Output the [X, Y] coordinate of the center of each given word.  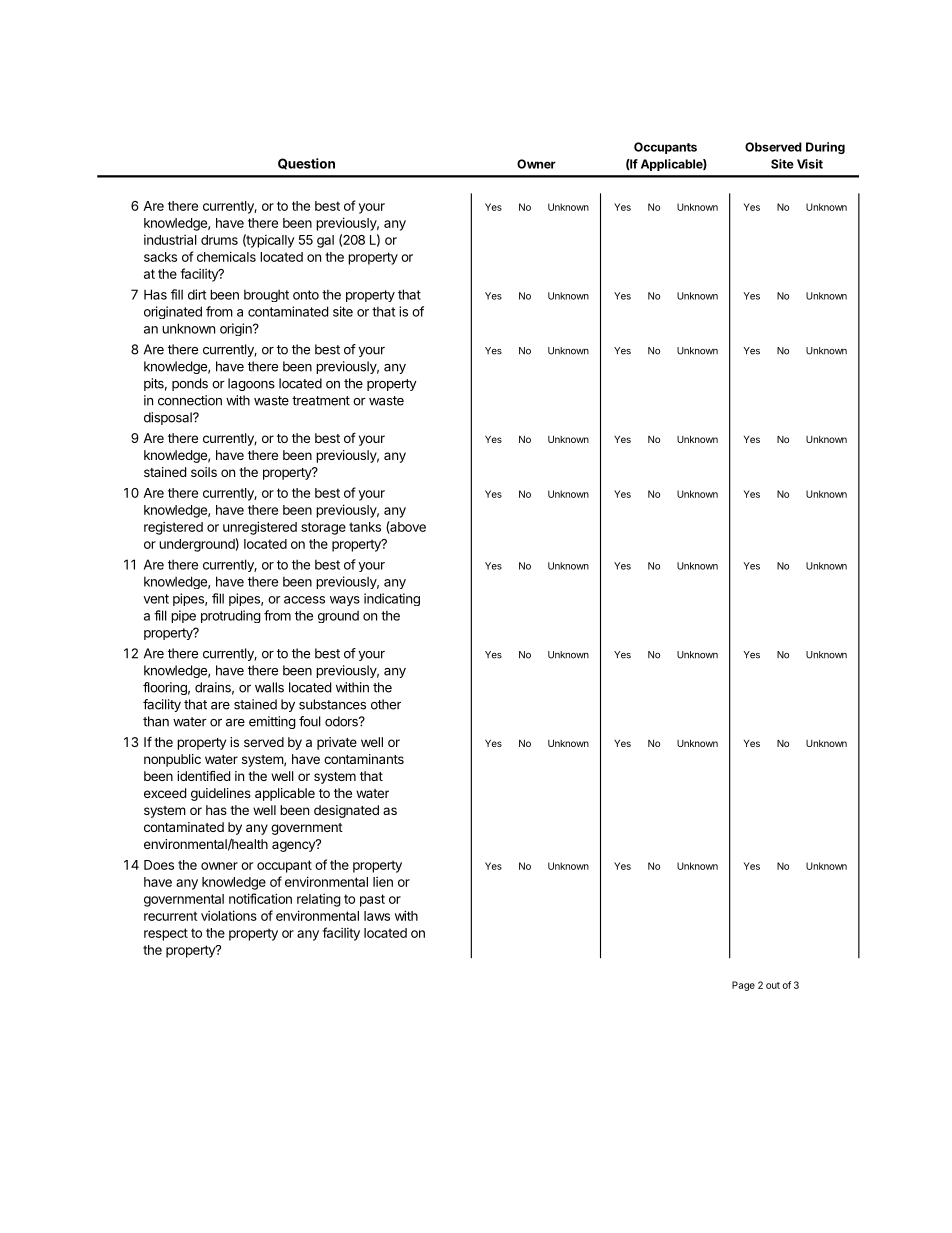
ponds [190, 384]
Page [743, 986]
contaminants [364, 759]
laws [377, 916]
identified [203, 776]
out [773, 985]
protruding [231, 616]
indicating [392, 599]
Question [306, 164]
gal [325, 241]
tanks [365, 527]
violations [229, 915]
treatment [321, 401]
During [825, 148]
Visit [810, 164]
